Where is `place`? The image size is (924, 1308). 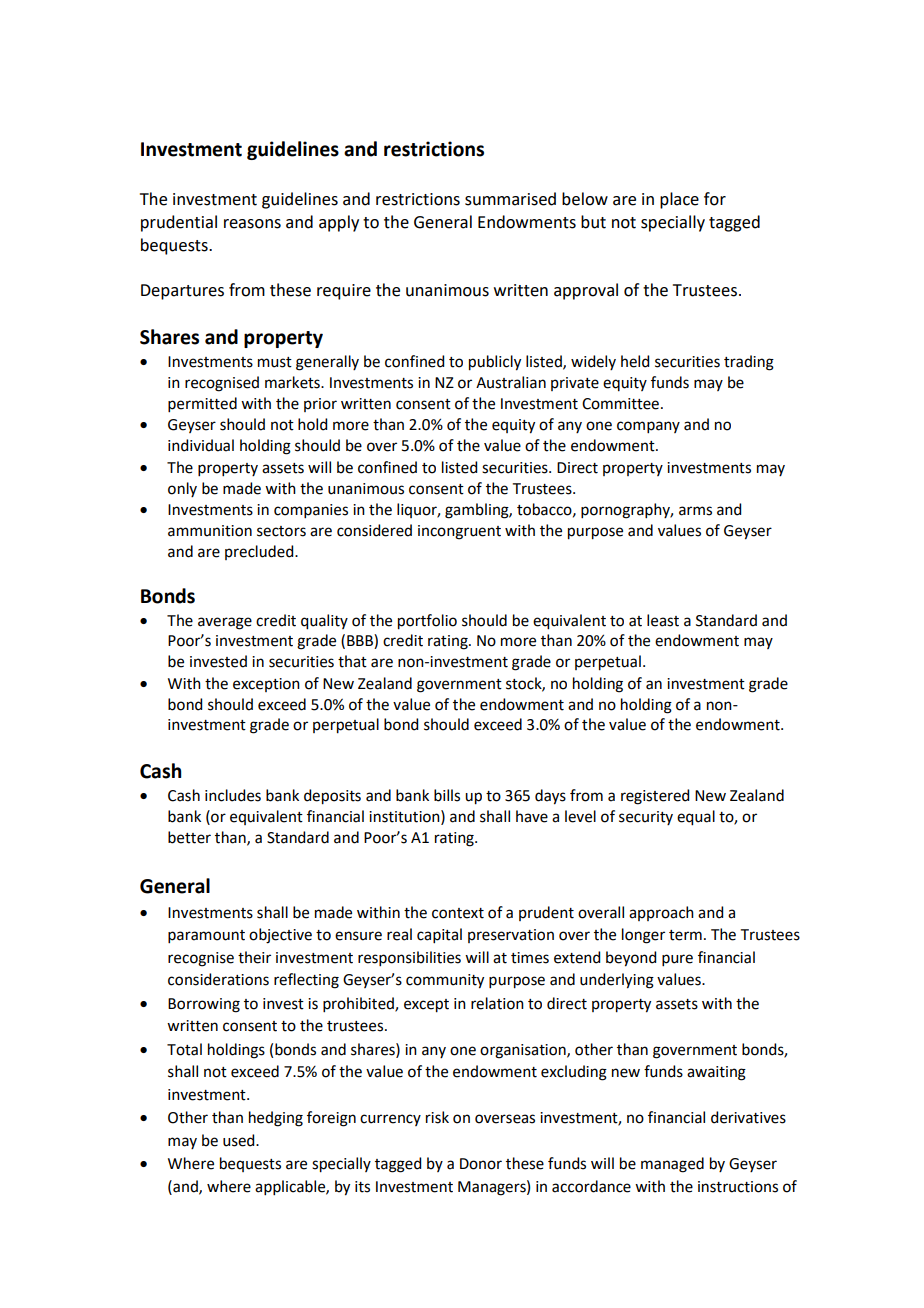 place is located at coordinates (679, 200).
